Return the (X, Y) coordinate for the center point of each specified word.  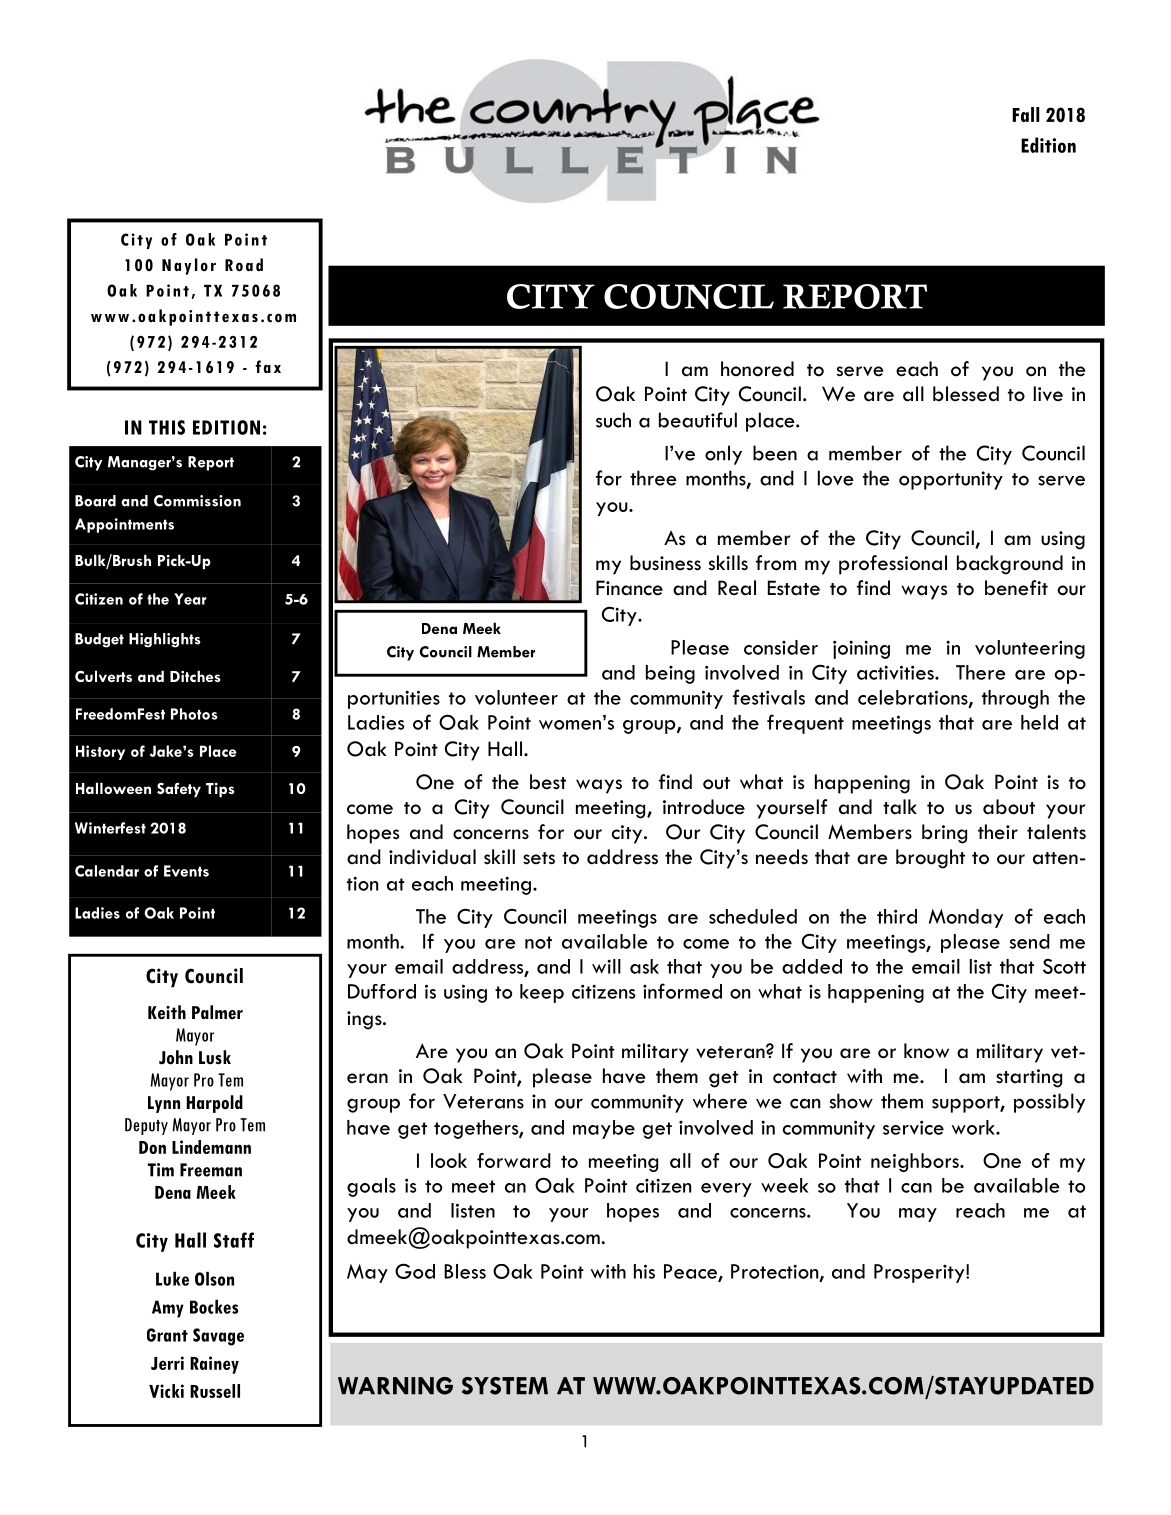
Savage (218, 1337)
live (1048, 394)
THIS (167, 427)
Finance (629, 588)
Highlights (165, 640)
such (613, 420)
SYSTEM (505, 1386)
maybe (604, 1129)
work (974, 1127)
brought (930, 859)
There (981, 672)
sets (539, 858)
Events (186, 871)
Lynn (164, 1104)
